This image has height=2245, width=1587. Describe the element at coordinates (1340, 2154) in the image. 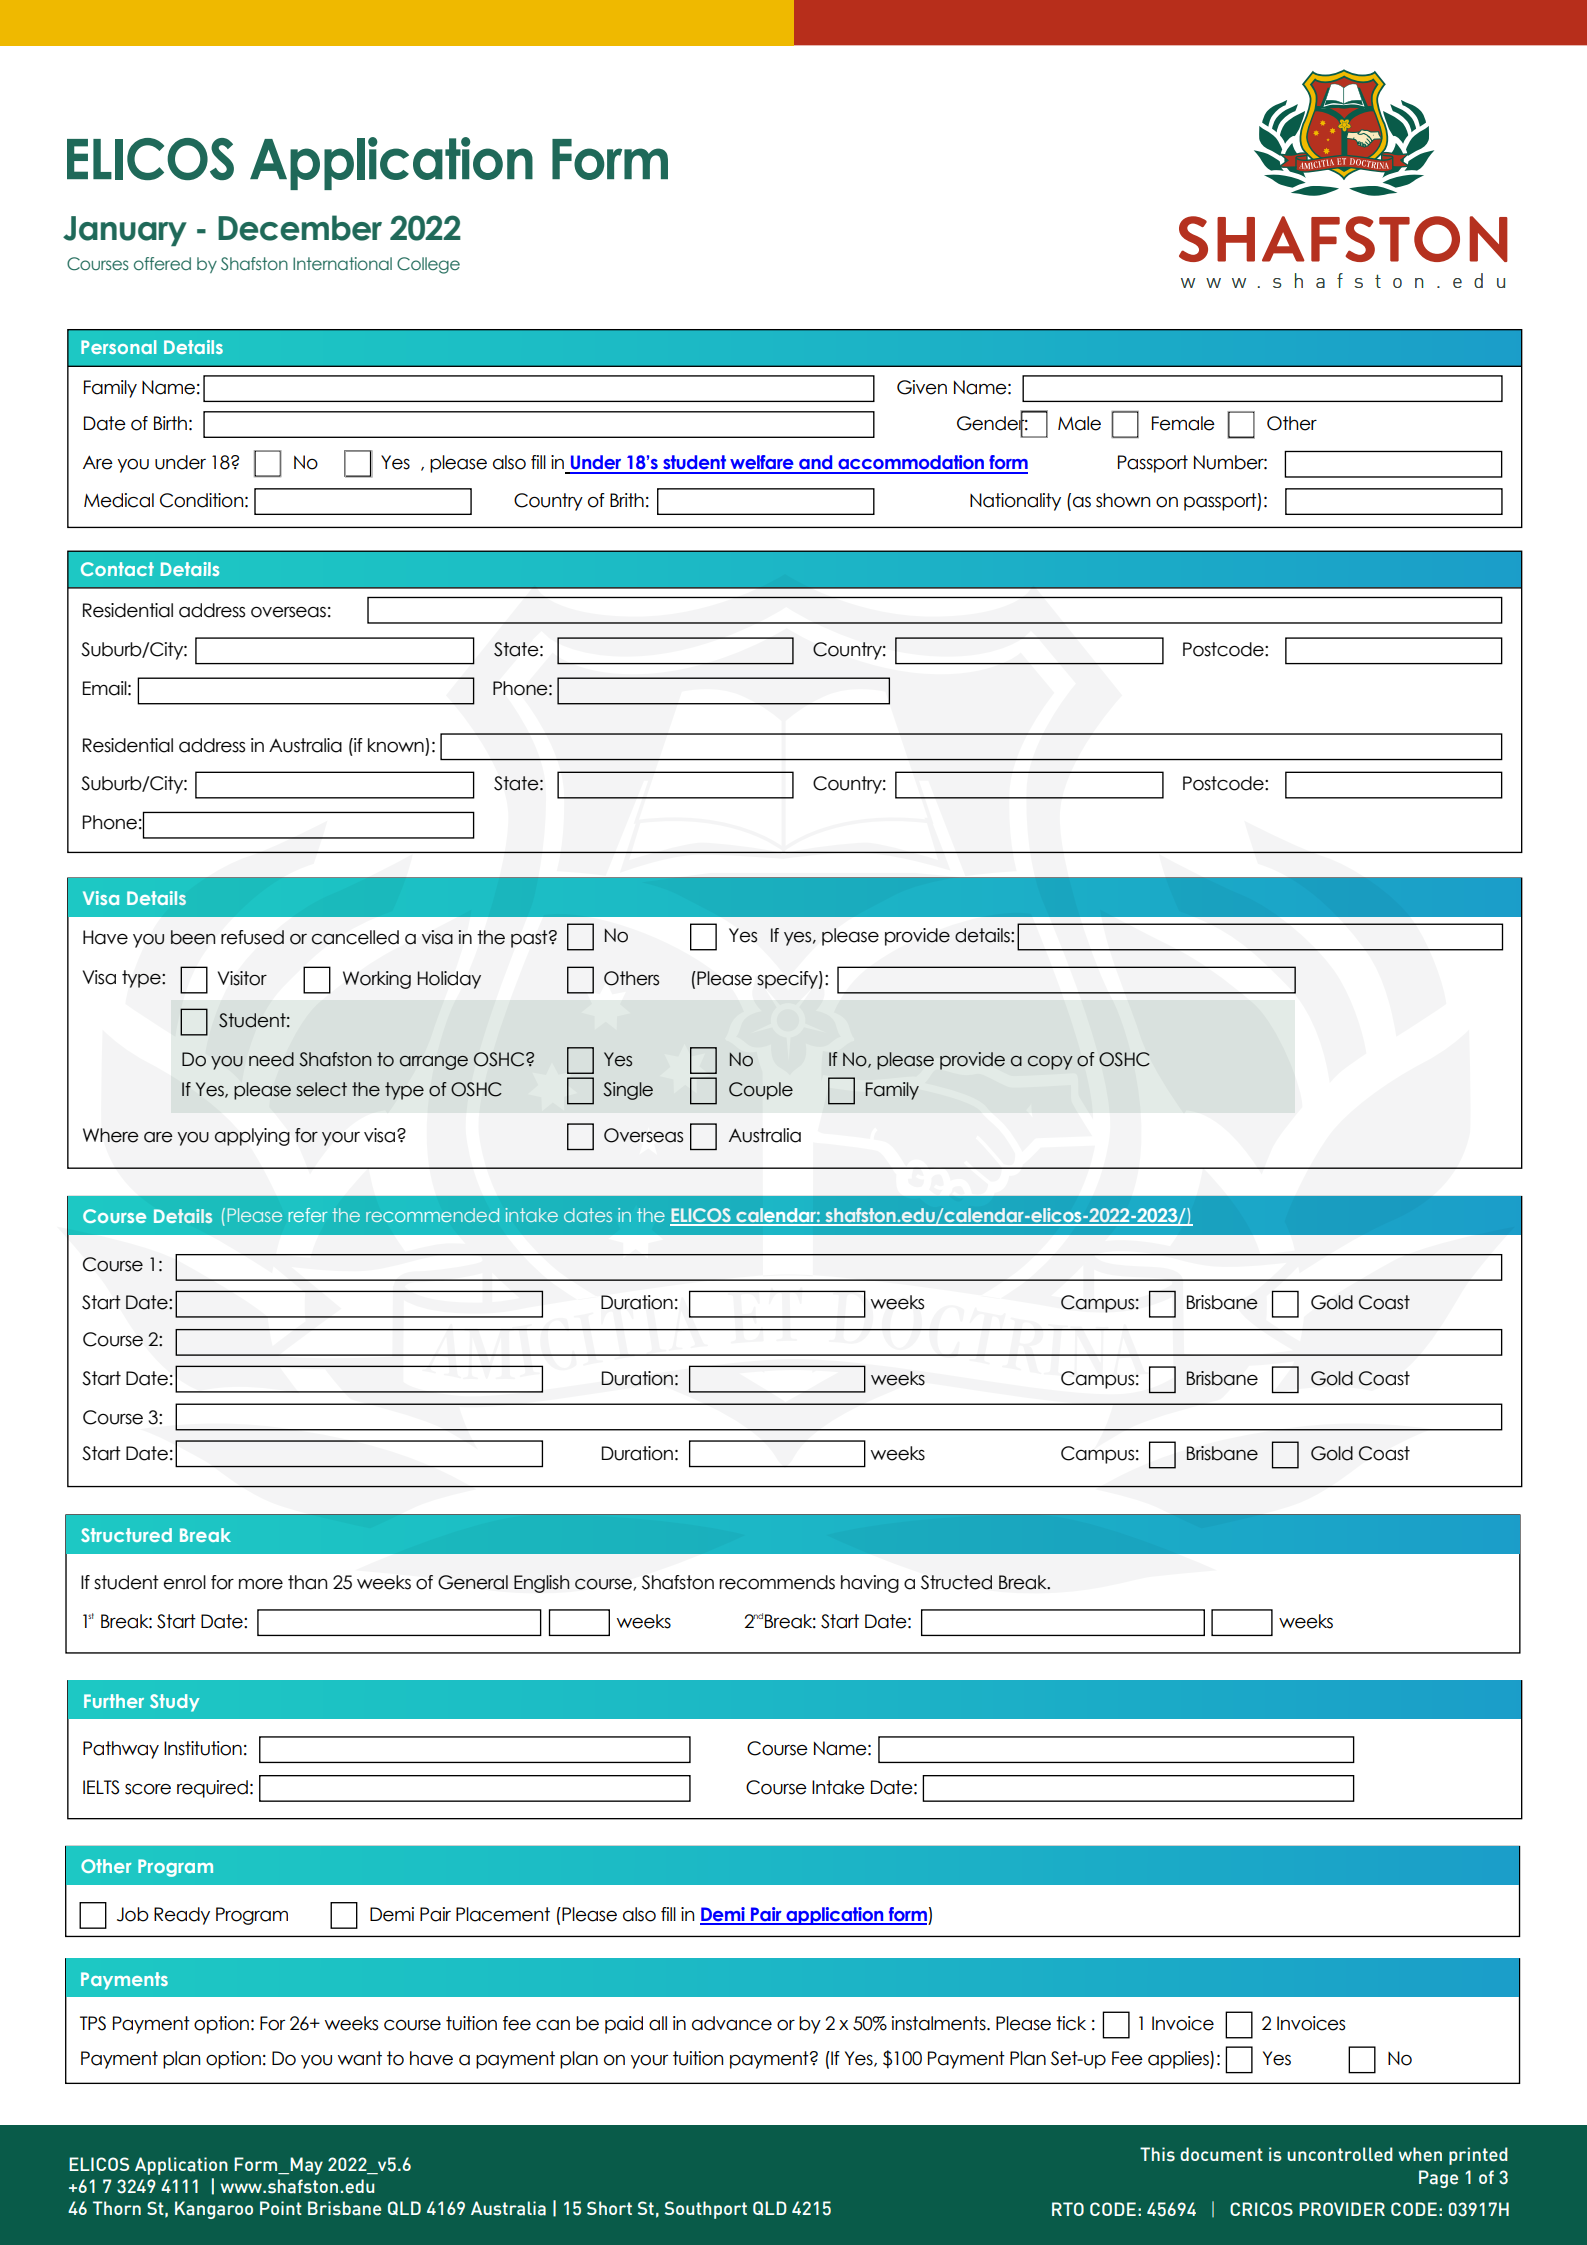

I see `uncontrolled` at that location.
